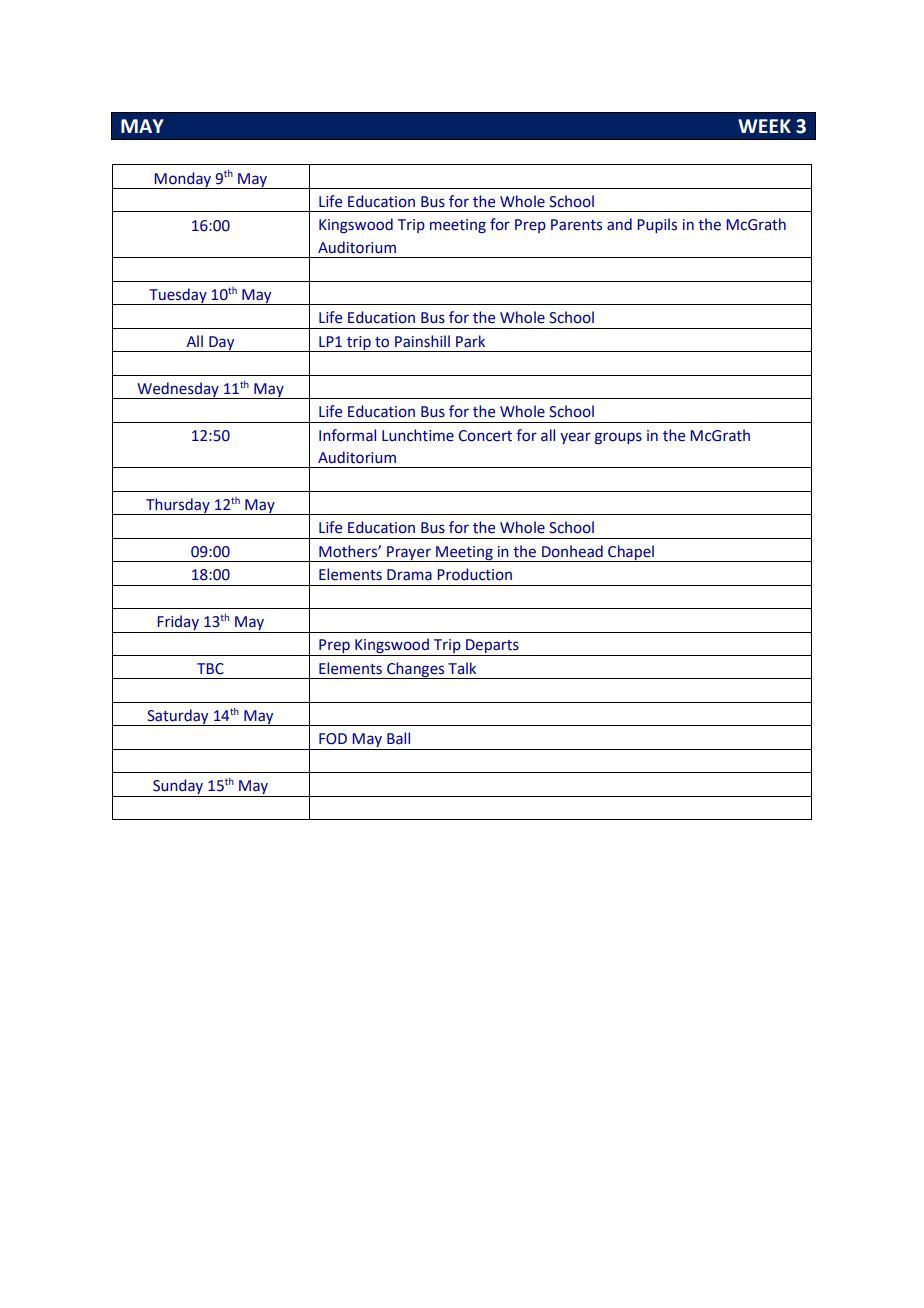 This page has width=924, height=1308. What do you see at coordinates (575, 438) in the page?
I see `year` at bounding box center [575, 438].
